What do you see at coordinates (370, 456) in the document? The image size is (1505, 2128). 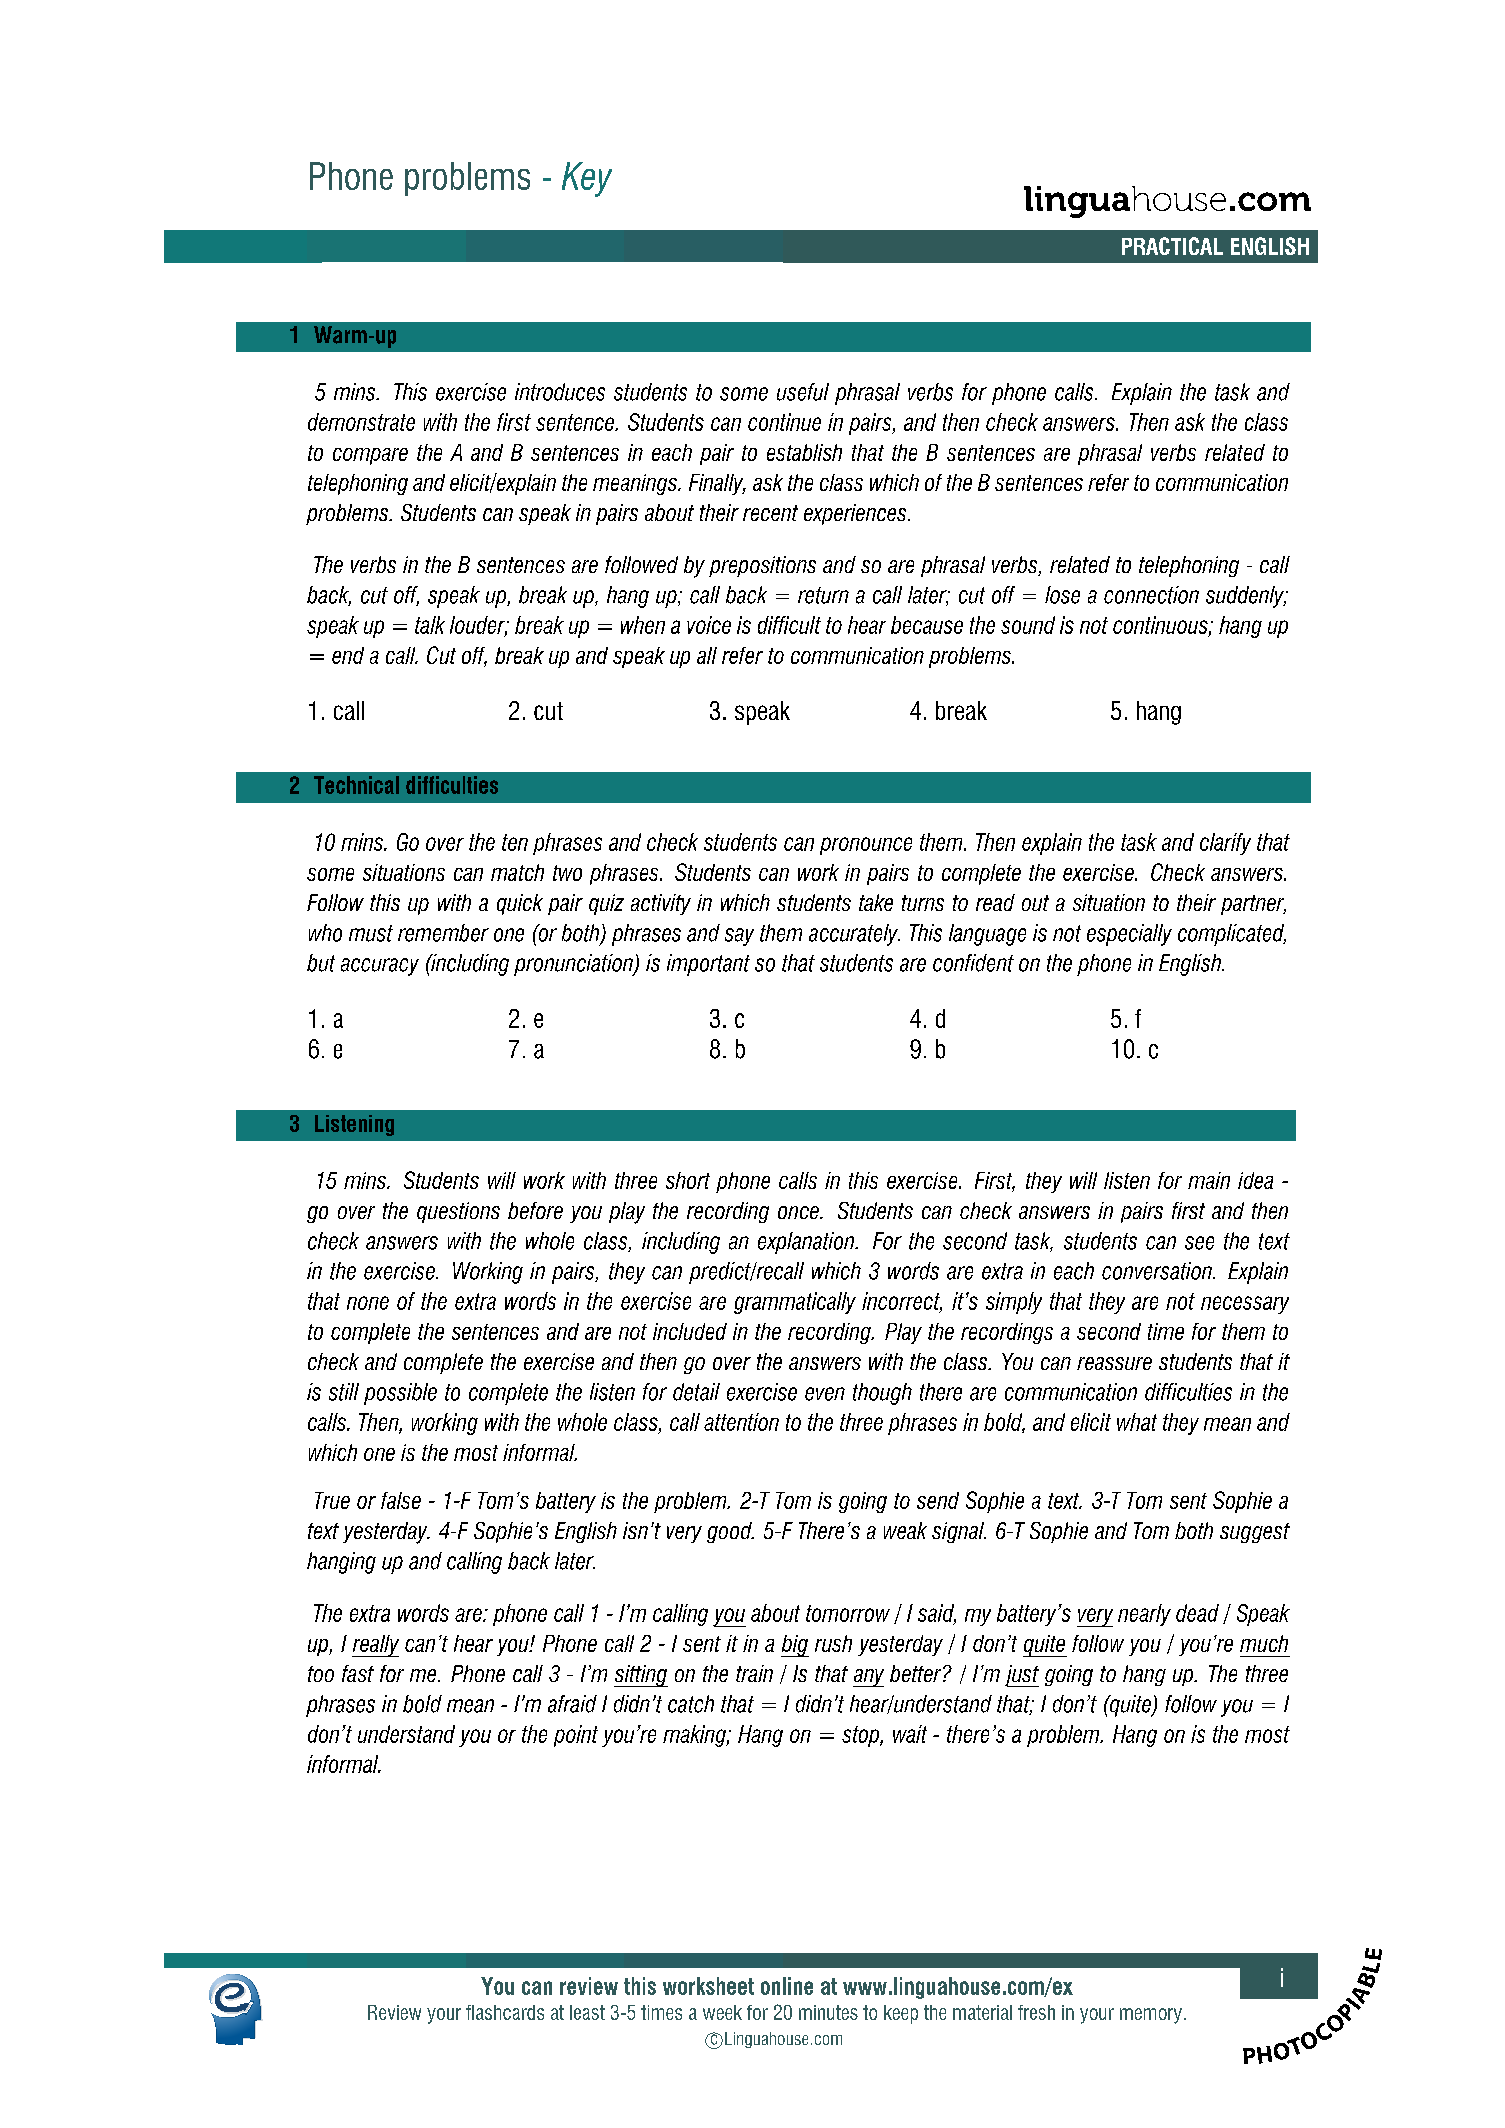 I see `compare` at bounding box center [370, 456].
